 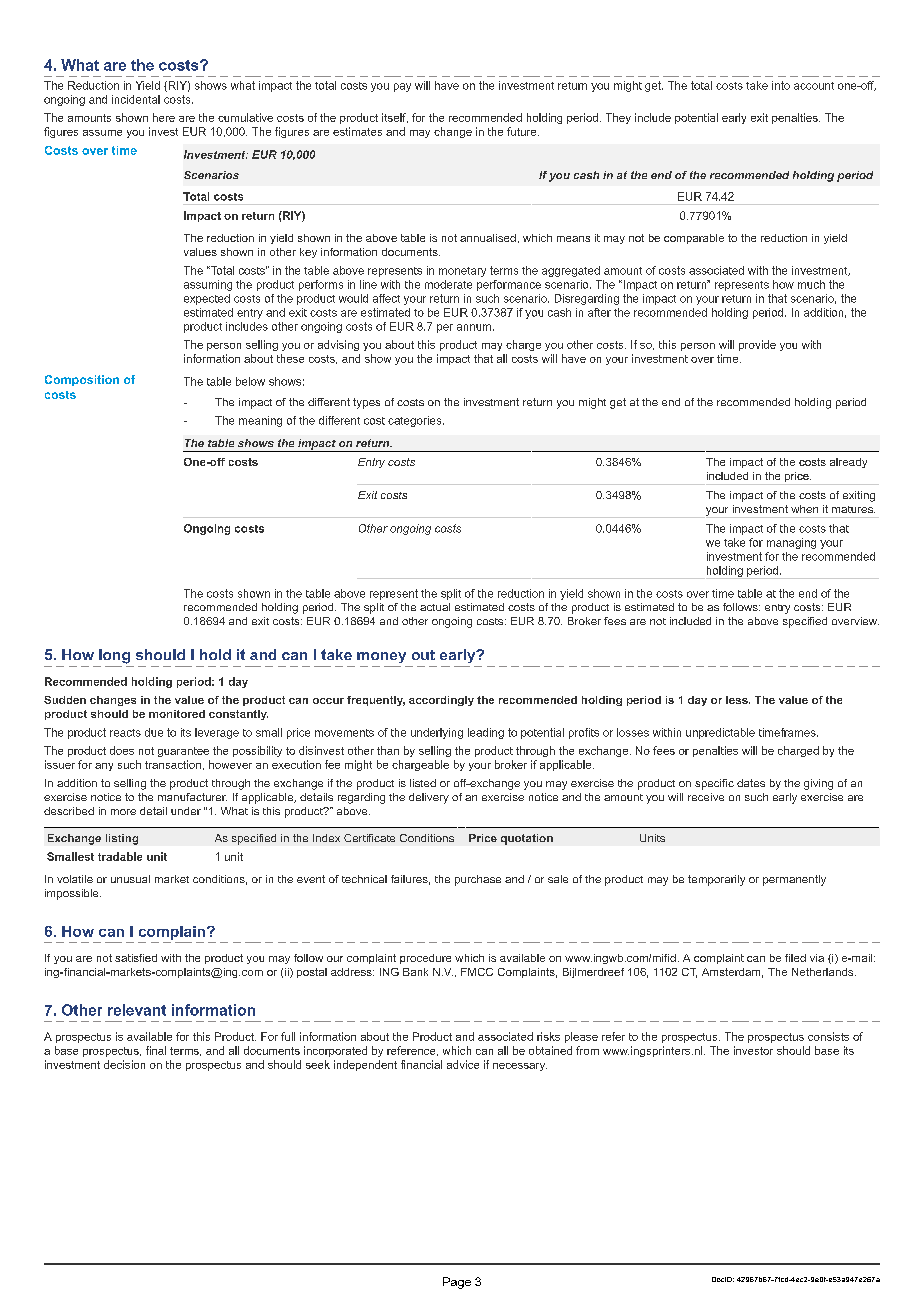 What do you see at coordinates (137, 1010) in the image?
I see `relevant` at bounding box center [137, 1010].
